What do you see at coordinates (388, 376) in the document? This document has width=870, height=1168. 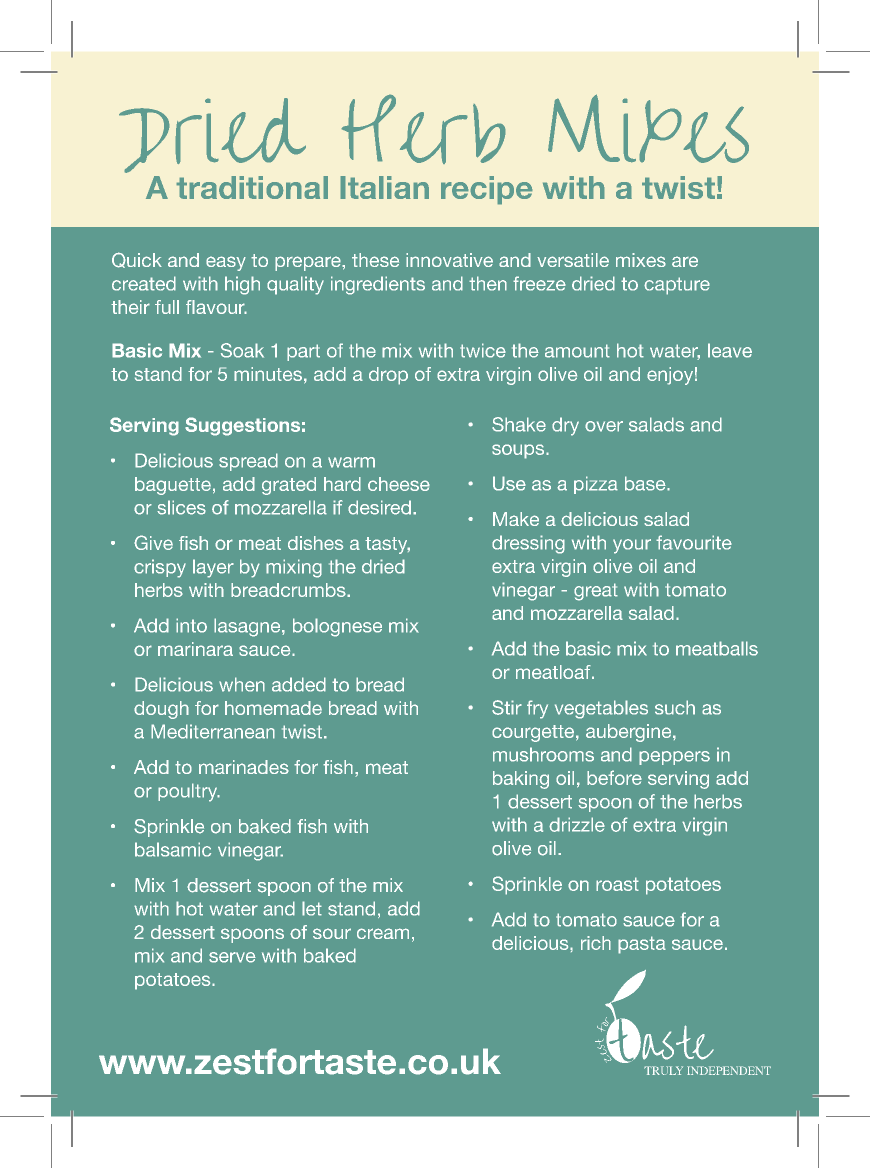 I see `drop` at bounding box center [388, 376].
